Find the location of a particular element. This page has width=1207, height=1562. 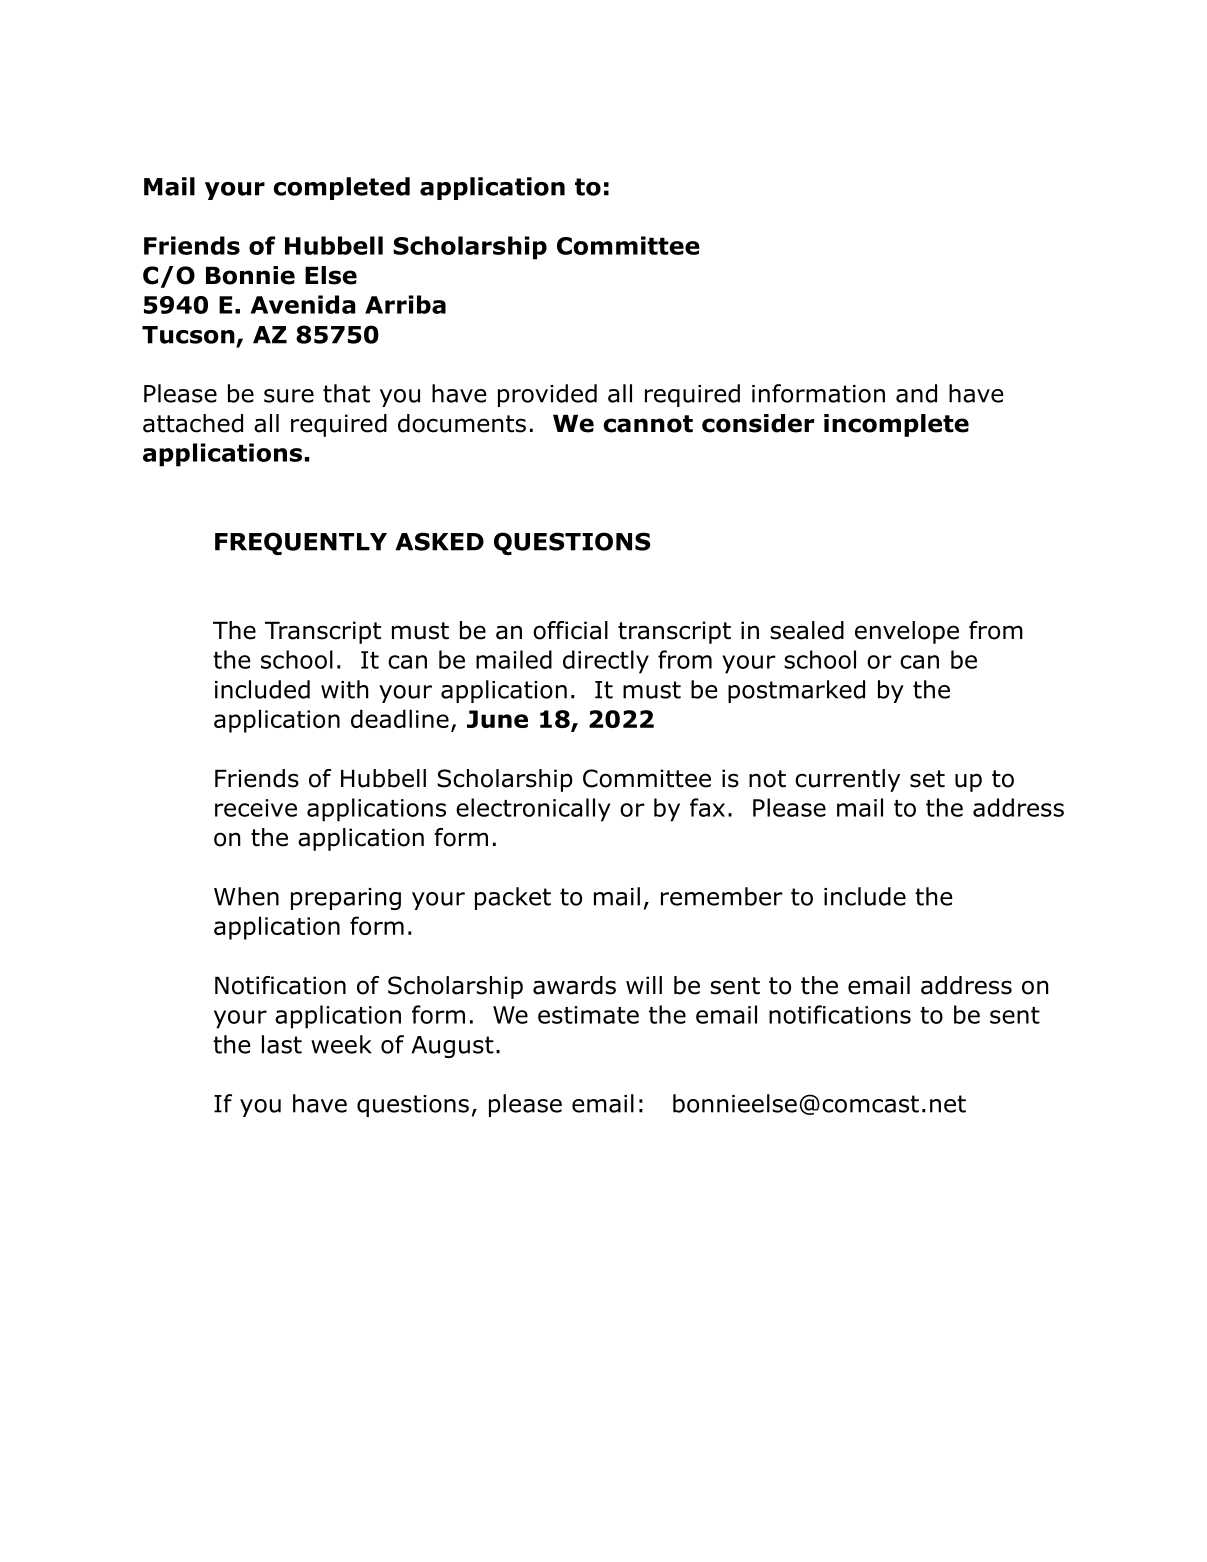

packet is located at coordinates (513, 898).
